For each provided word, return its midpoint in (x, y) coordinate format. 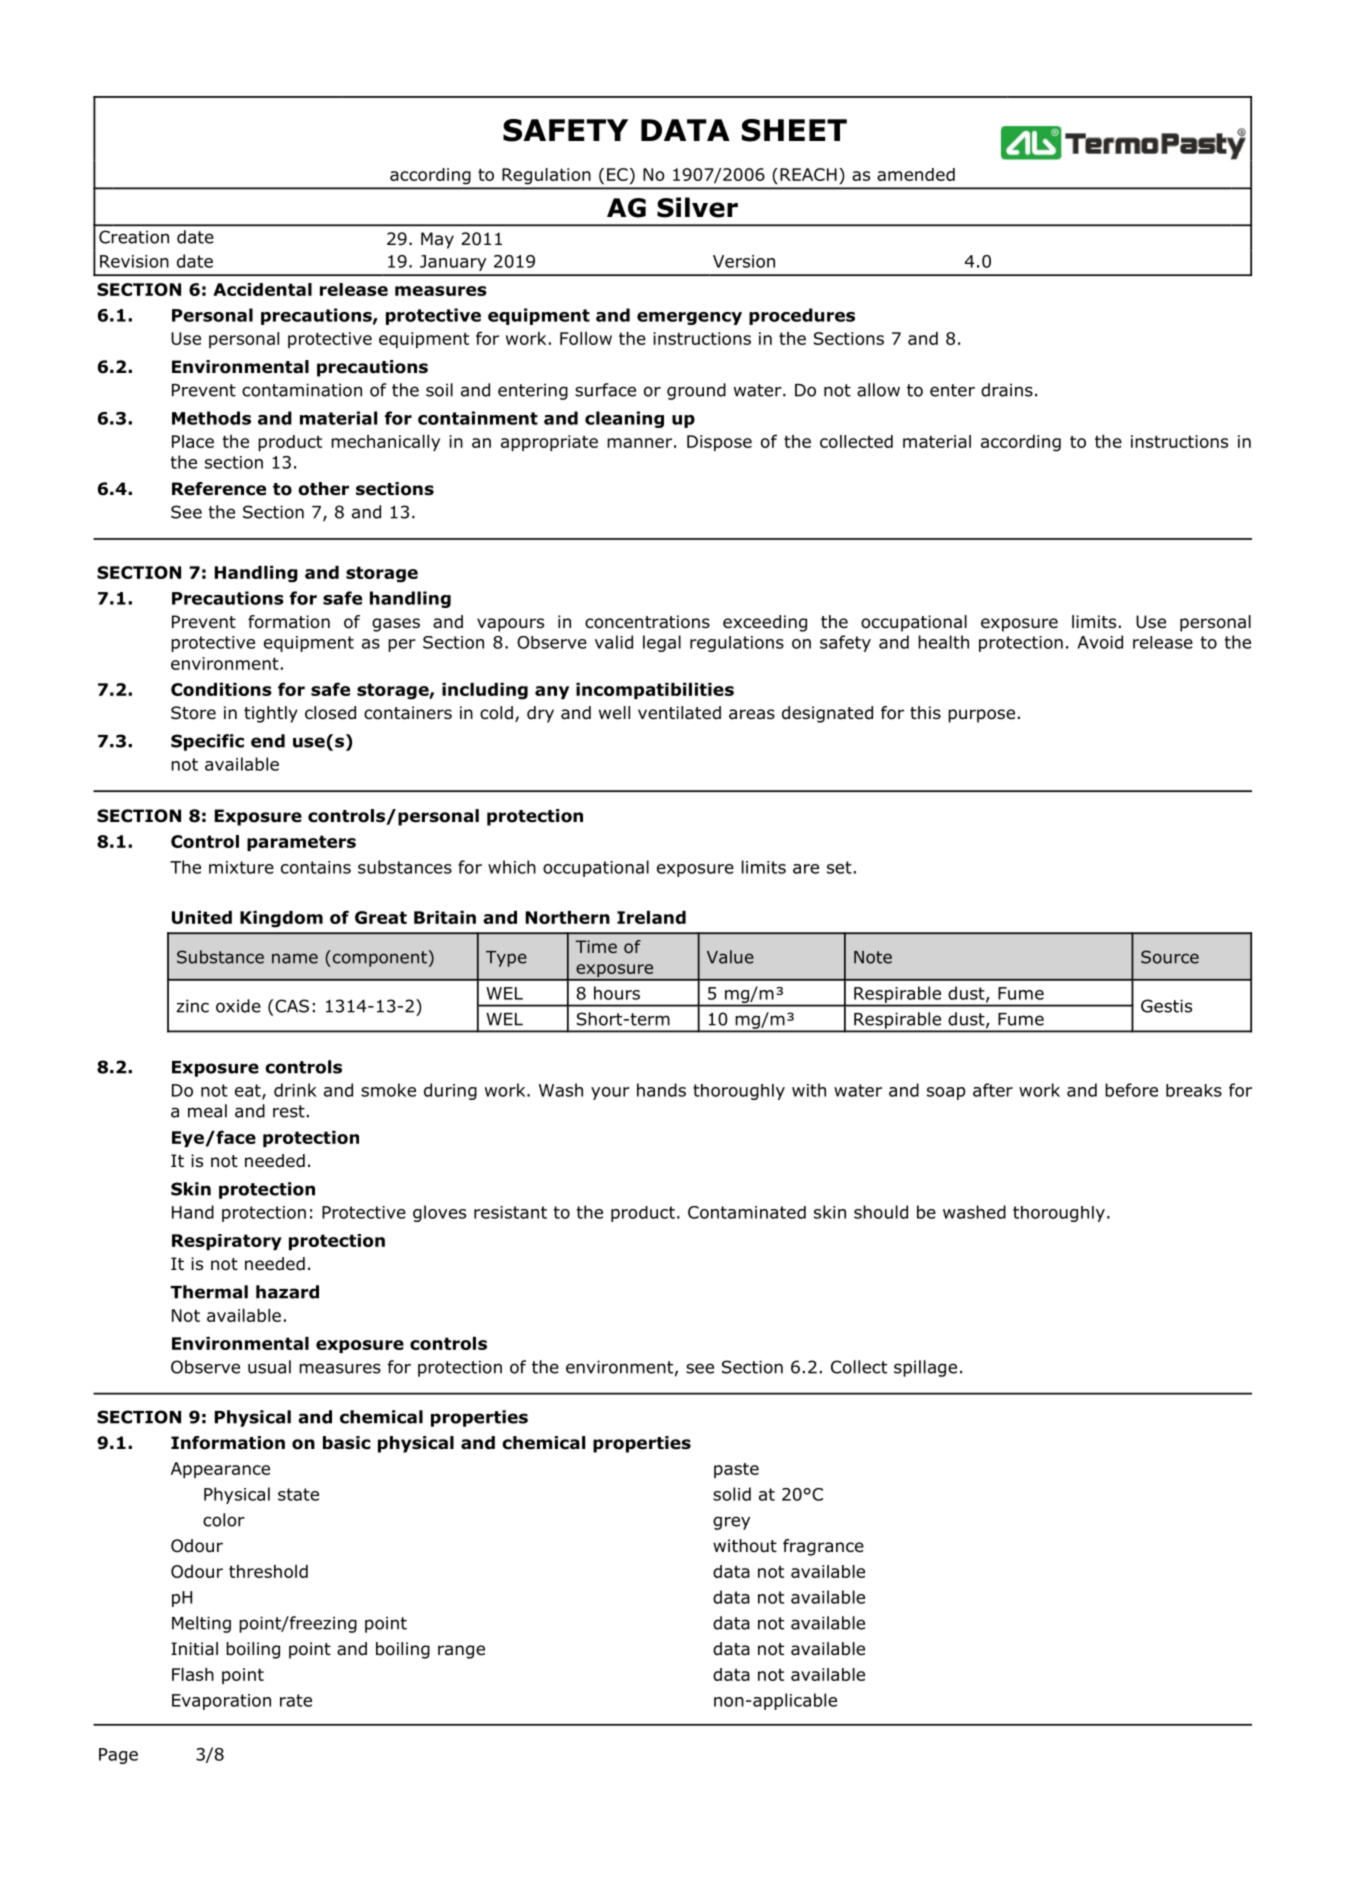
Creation (134, 237)
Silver (697, 207)
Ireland (651, 917)
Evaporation (221, 1702)
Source (1170, 957)
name (295, 958)
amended (916, 174)
